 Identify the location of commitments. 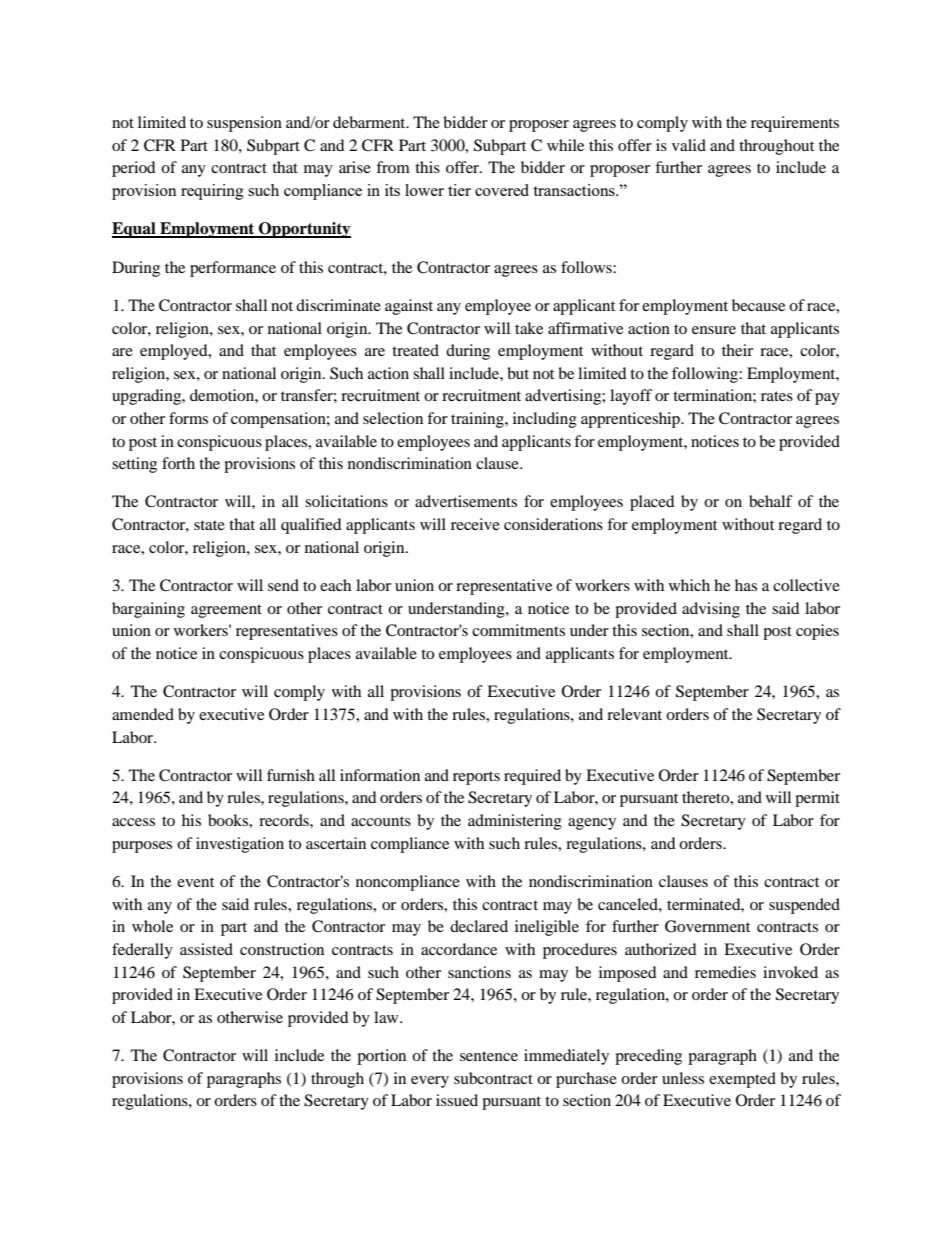
(518, 630).
